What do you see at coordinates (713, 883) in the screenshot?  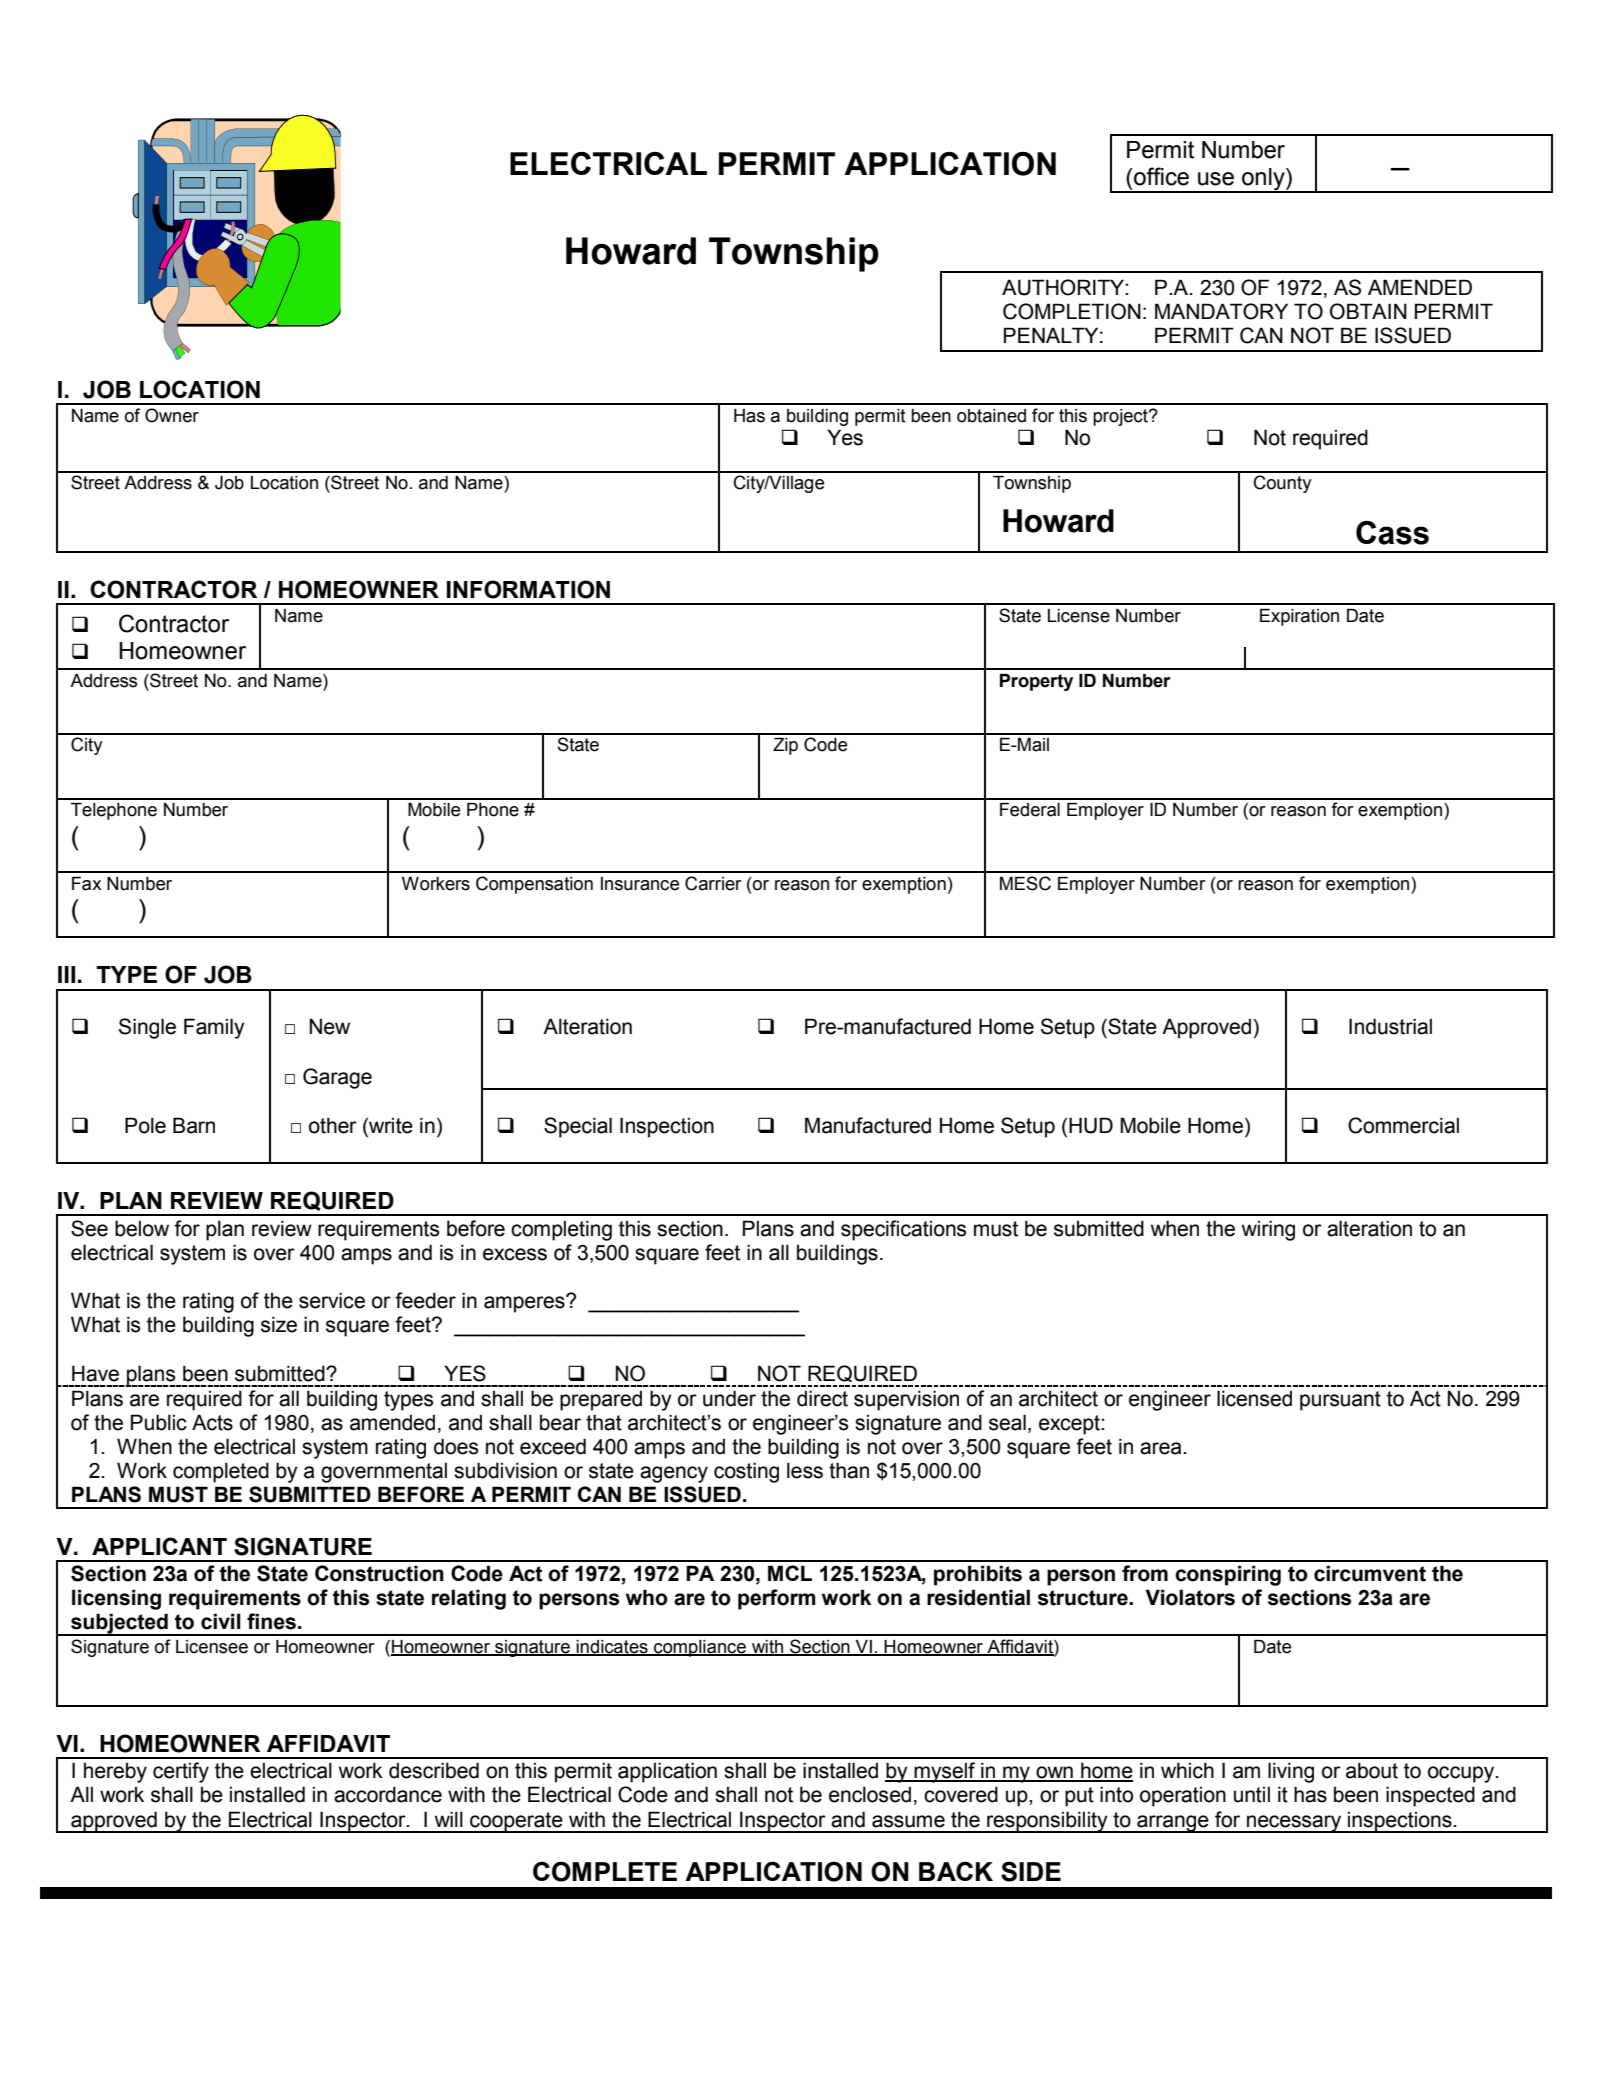 I see `Carrier` at bounding box center [713, 883].
